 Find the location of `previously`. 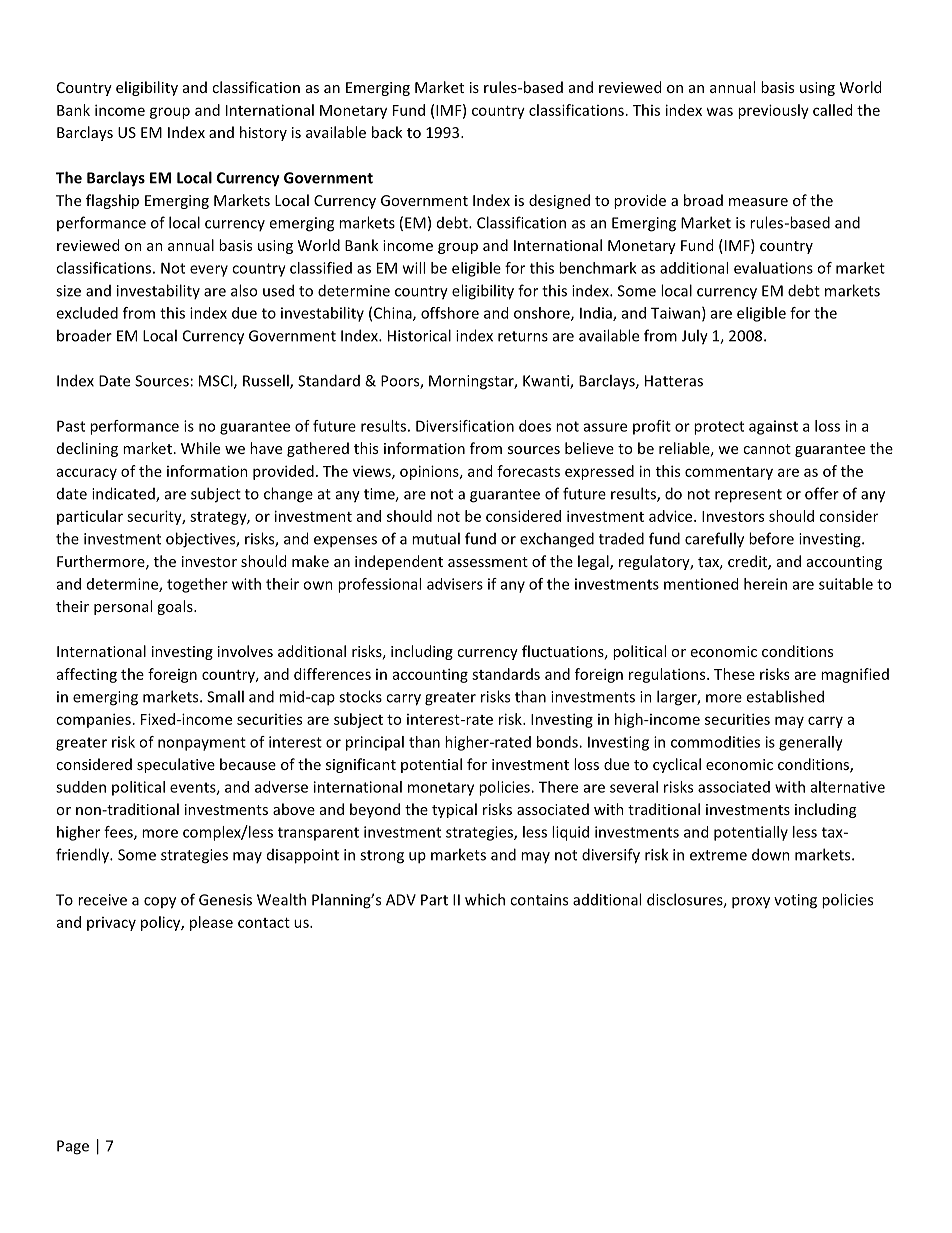

previously is located at coordinates (773, 111).
